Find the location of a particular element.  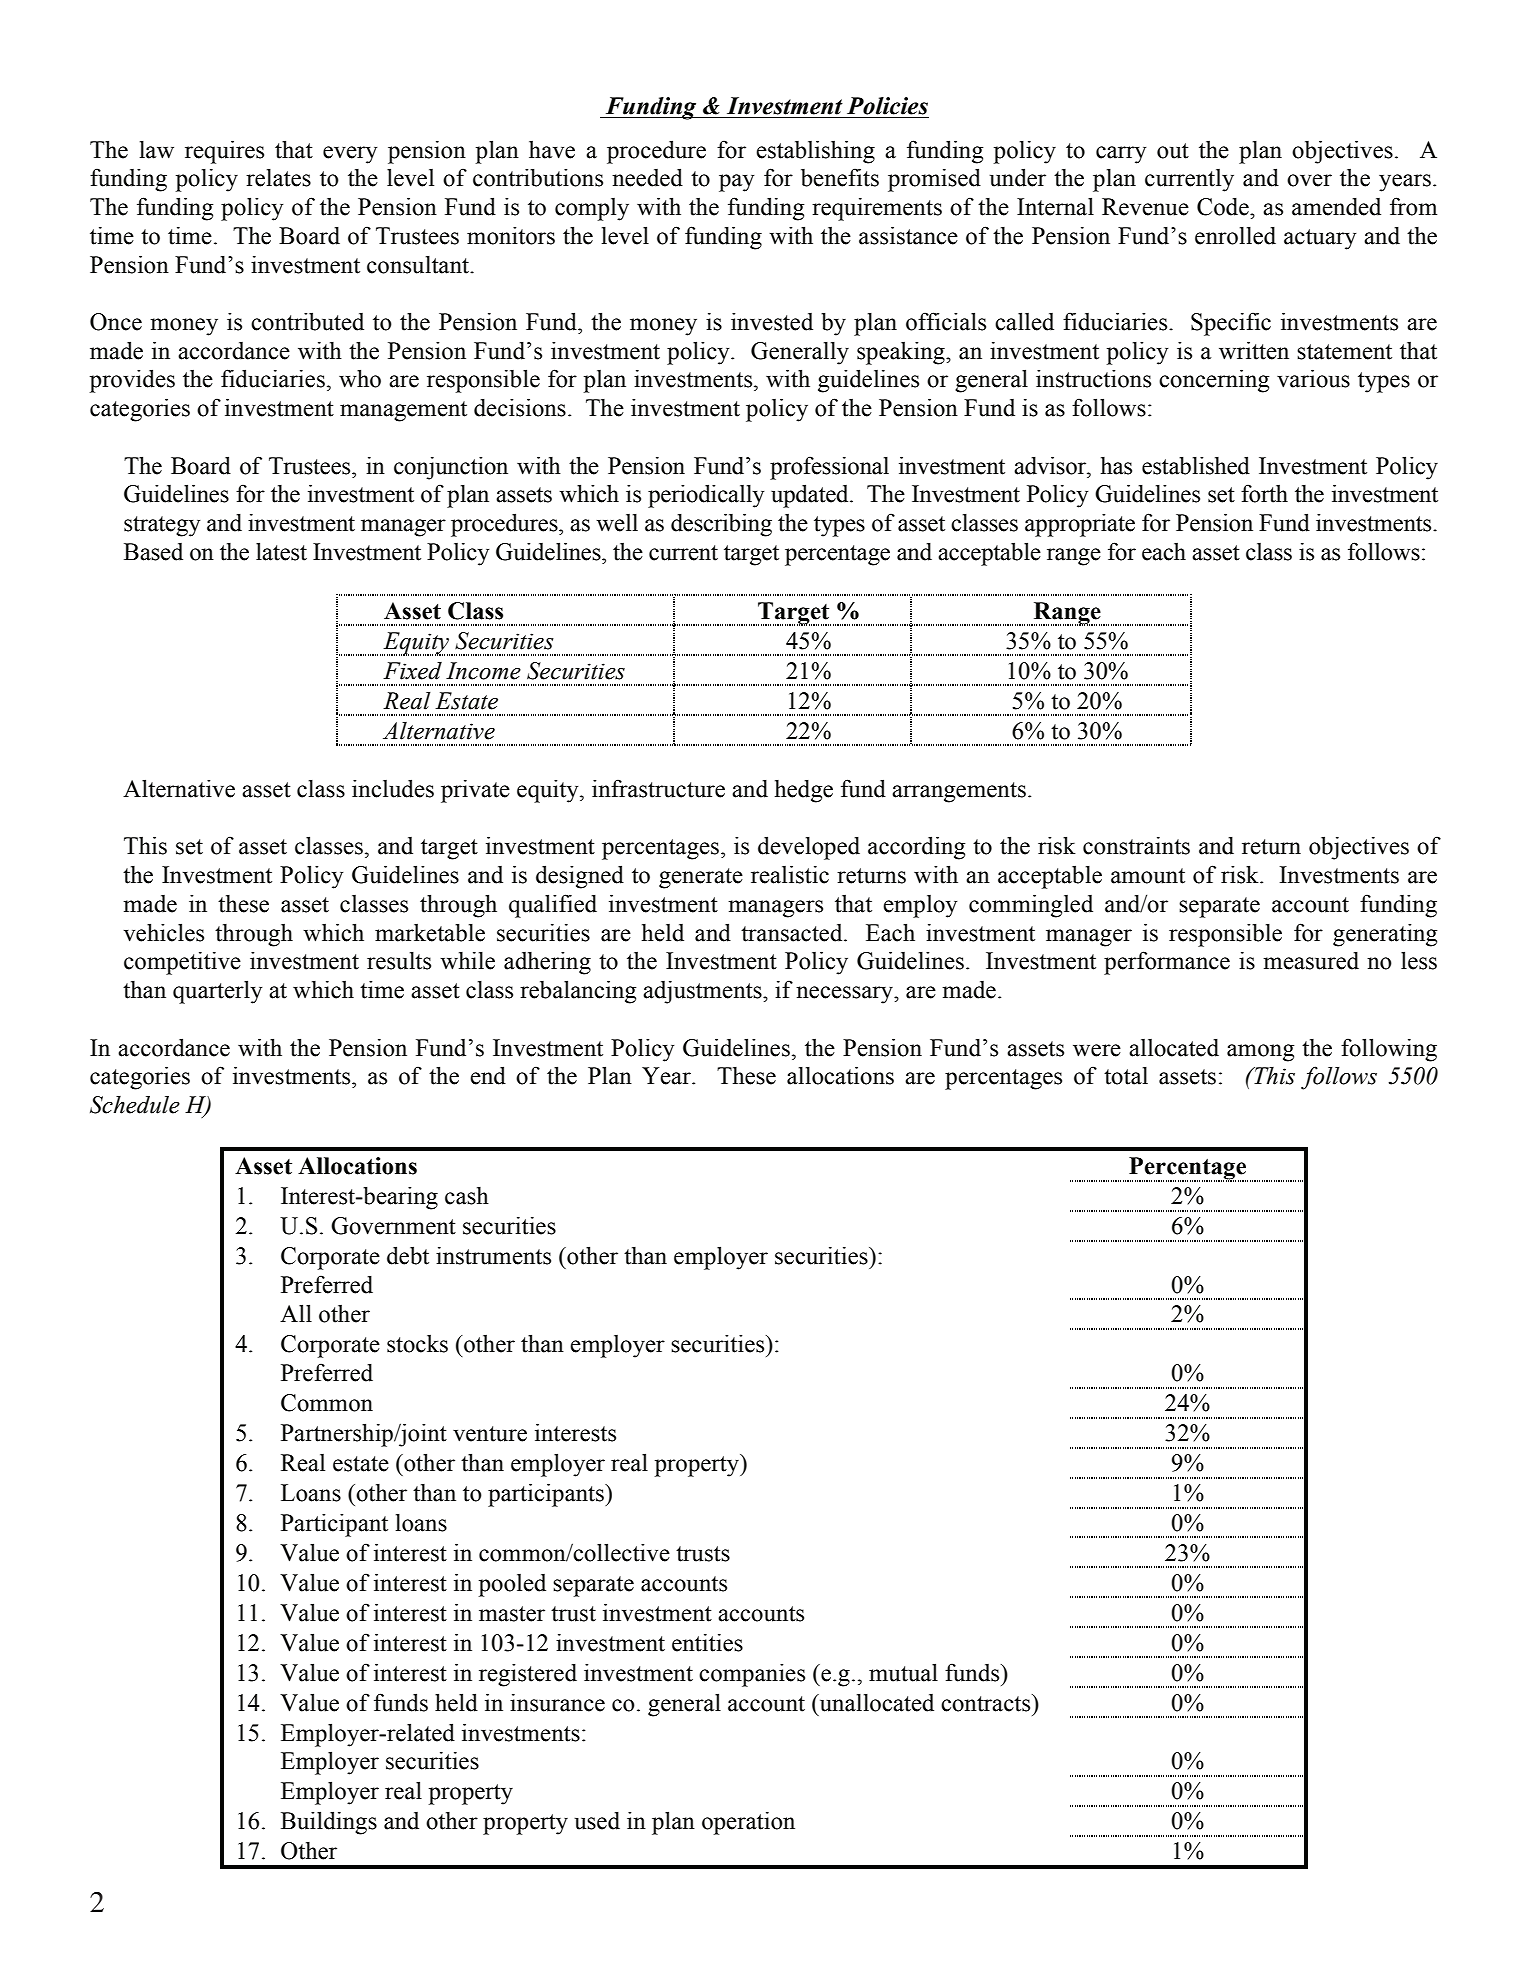

operation is located at coordinates (748, 1823).
